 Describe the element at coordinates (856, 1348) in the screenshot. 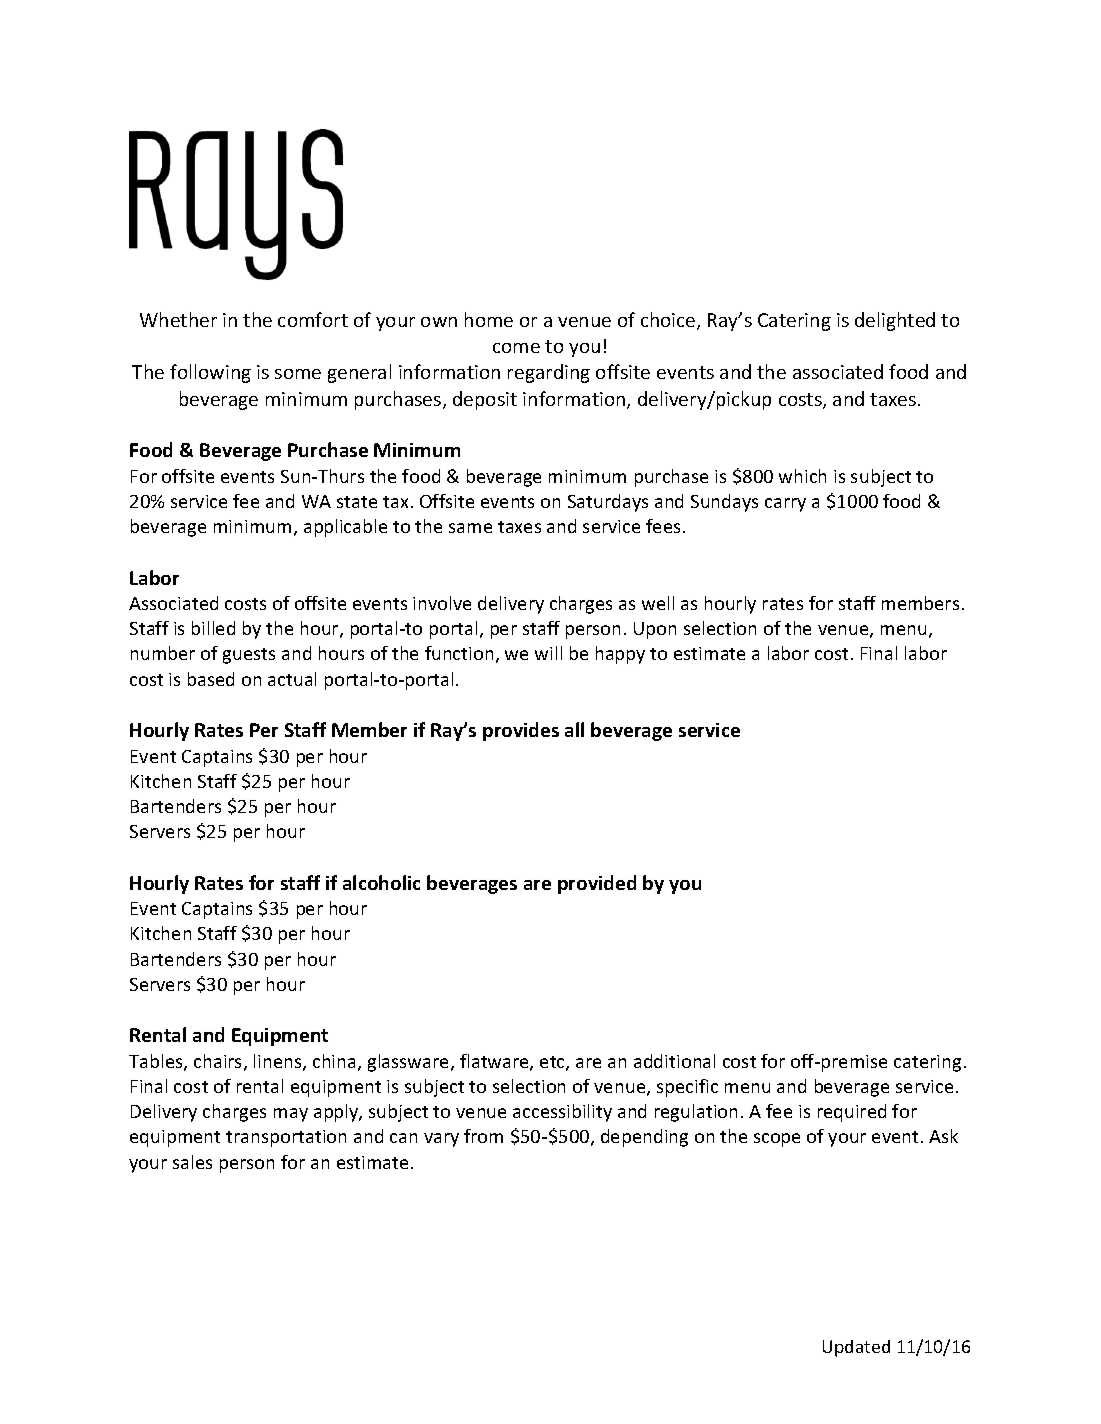

I see `Updated` at that location.
